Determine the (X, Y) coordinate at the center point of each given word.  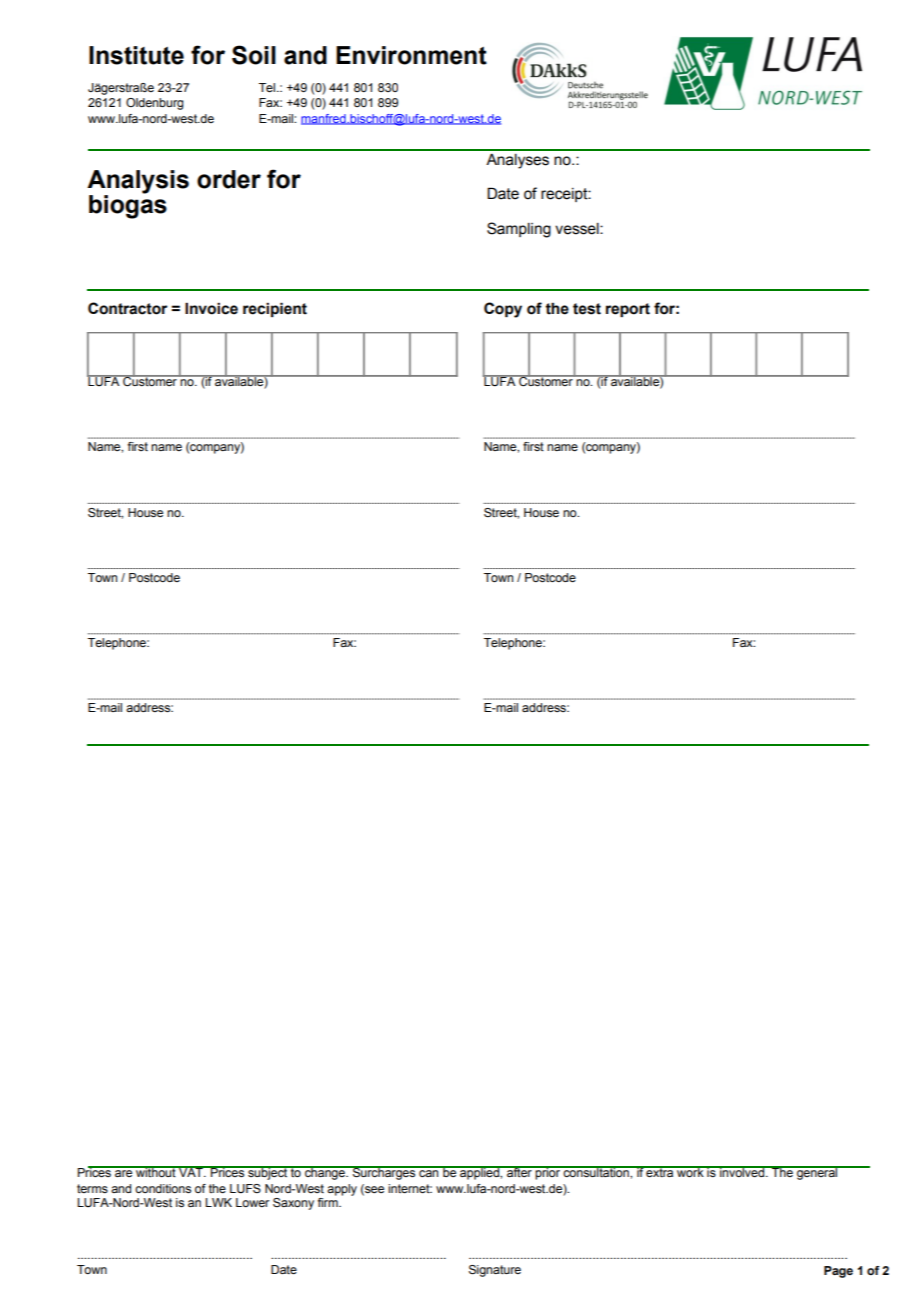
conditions (163, 1188)
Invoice (211, 308)
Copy (503, 310)
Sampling (519, 230)
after (519, 1171)
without (156, 1171)
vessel (578, 229)
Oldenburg (155, 104)
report (628, 310)
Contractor (127, 308)
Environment (411, 55)
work (690, 1171)
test (587, 309)
